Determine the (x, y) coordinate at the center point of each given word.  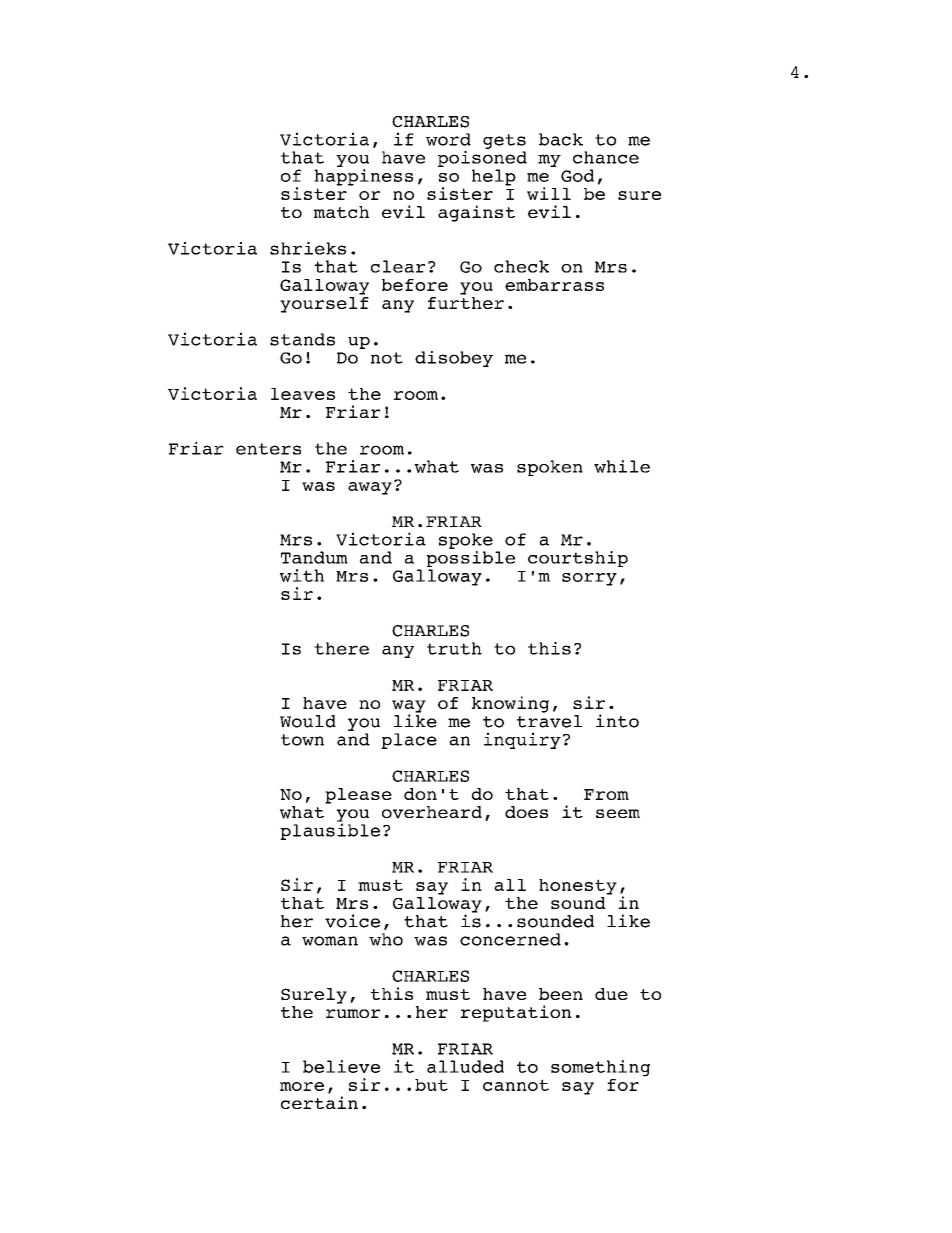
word (448, 139)
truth (454, 648)
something (600, 1068)
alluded (465, 1066)
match (341, 212)
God (577, 175)
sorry (589, 579)
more (302, 1086)
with (302, 575)
